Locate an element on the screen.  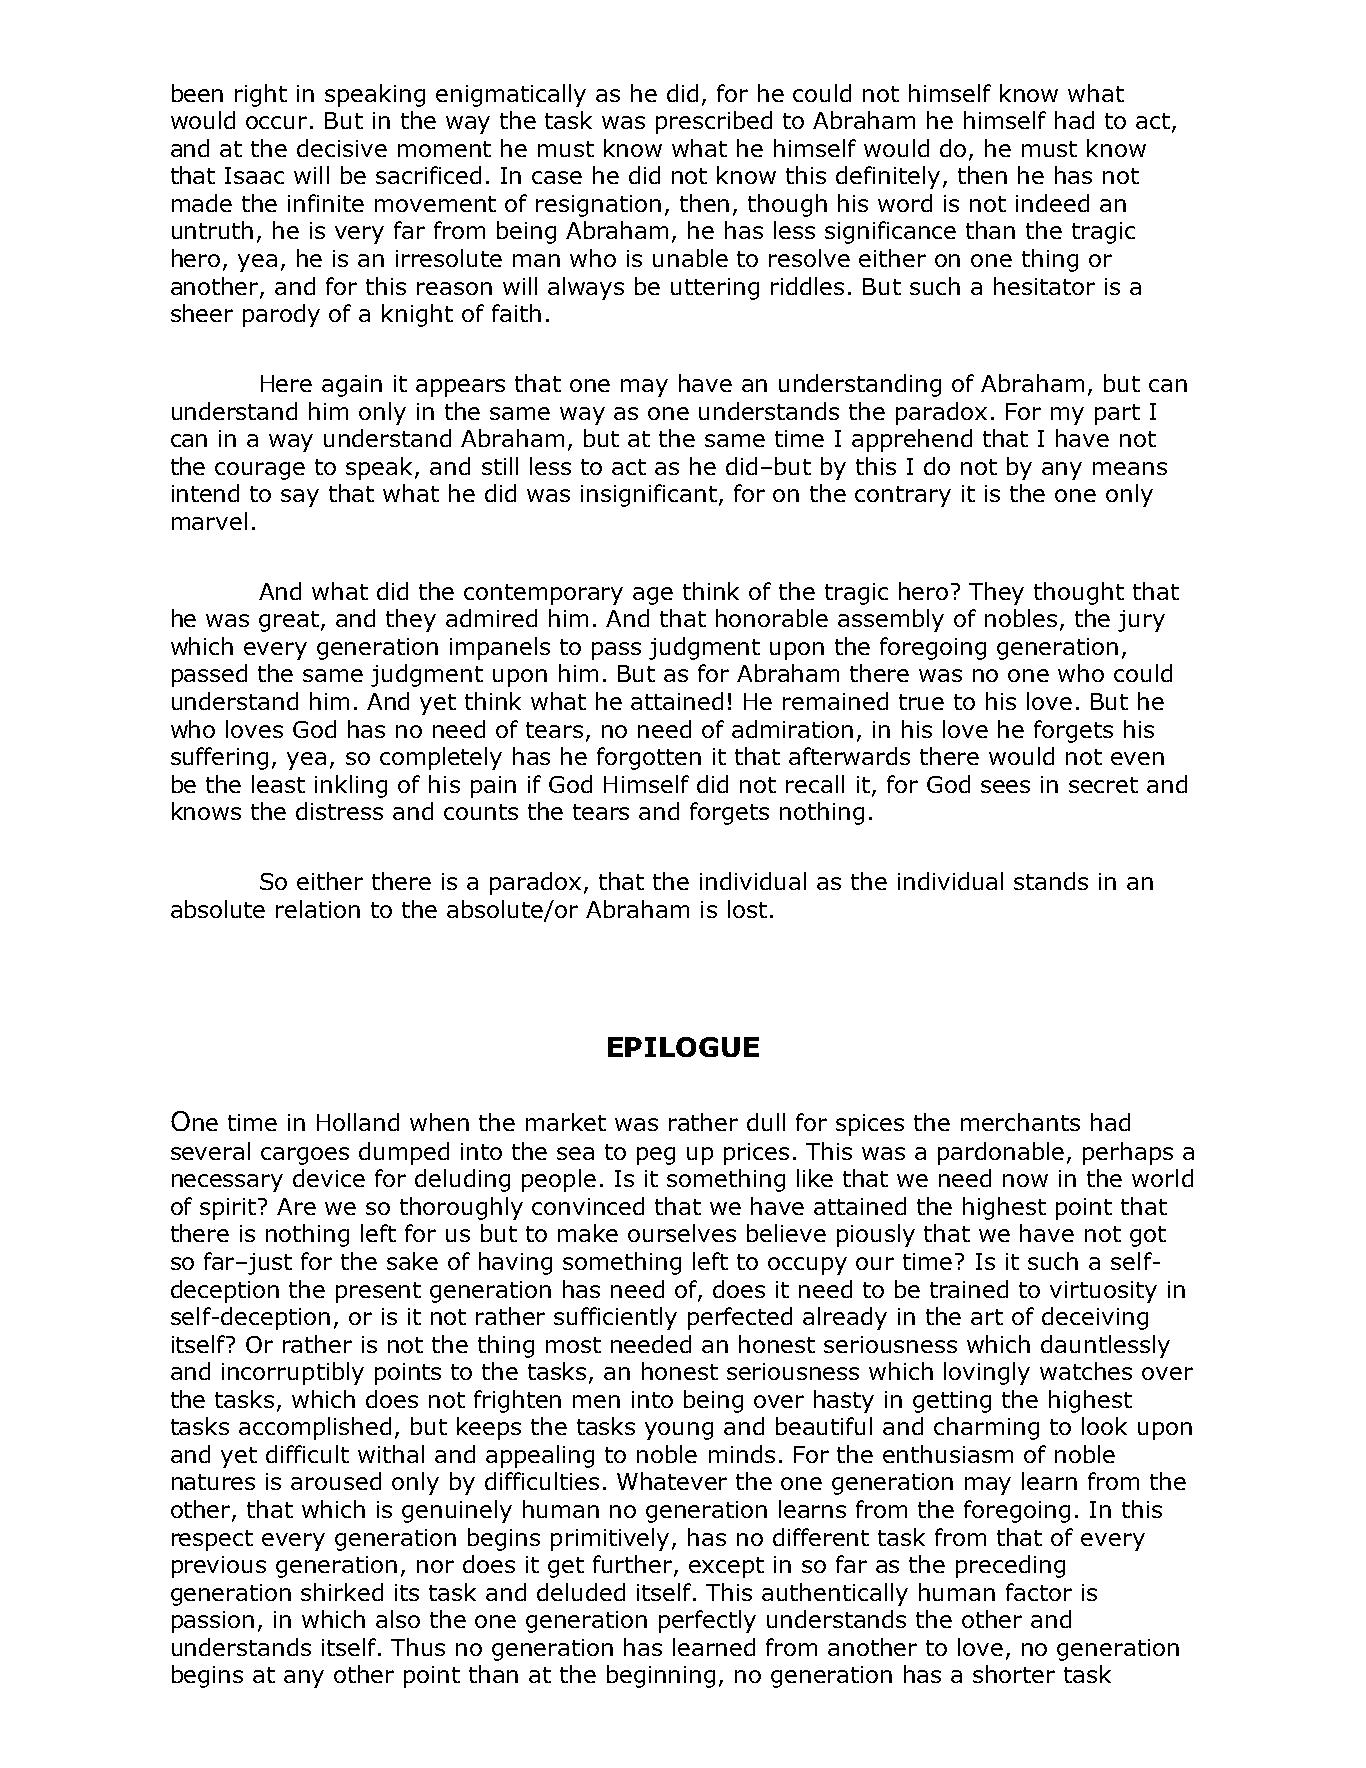
factor is located at coordinates (1039, 1592).
